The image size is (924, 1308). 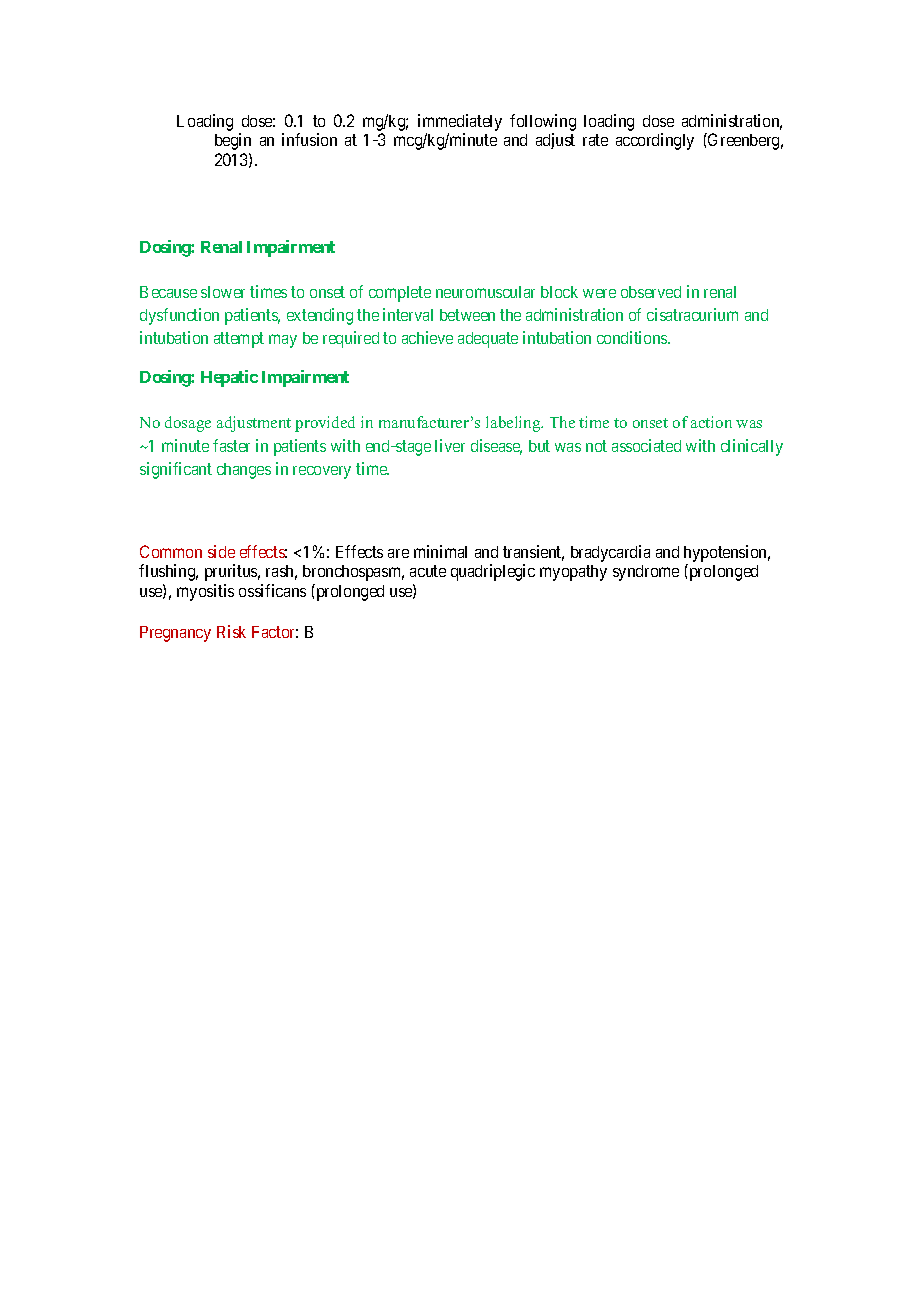 What do you see at coordinates (231, 631) in the image?
I see `Risk` at bounding box center [231, 631].
